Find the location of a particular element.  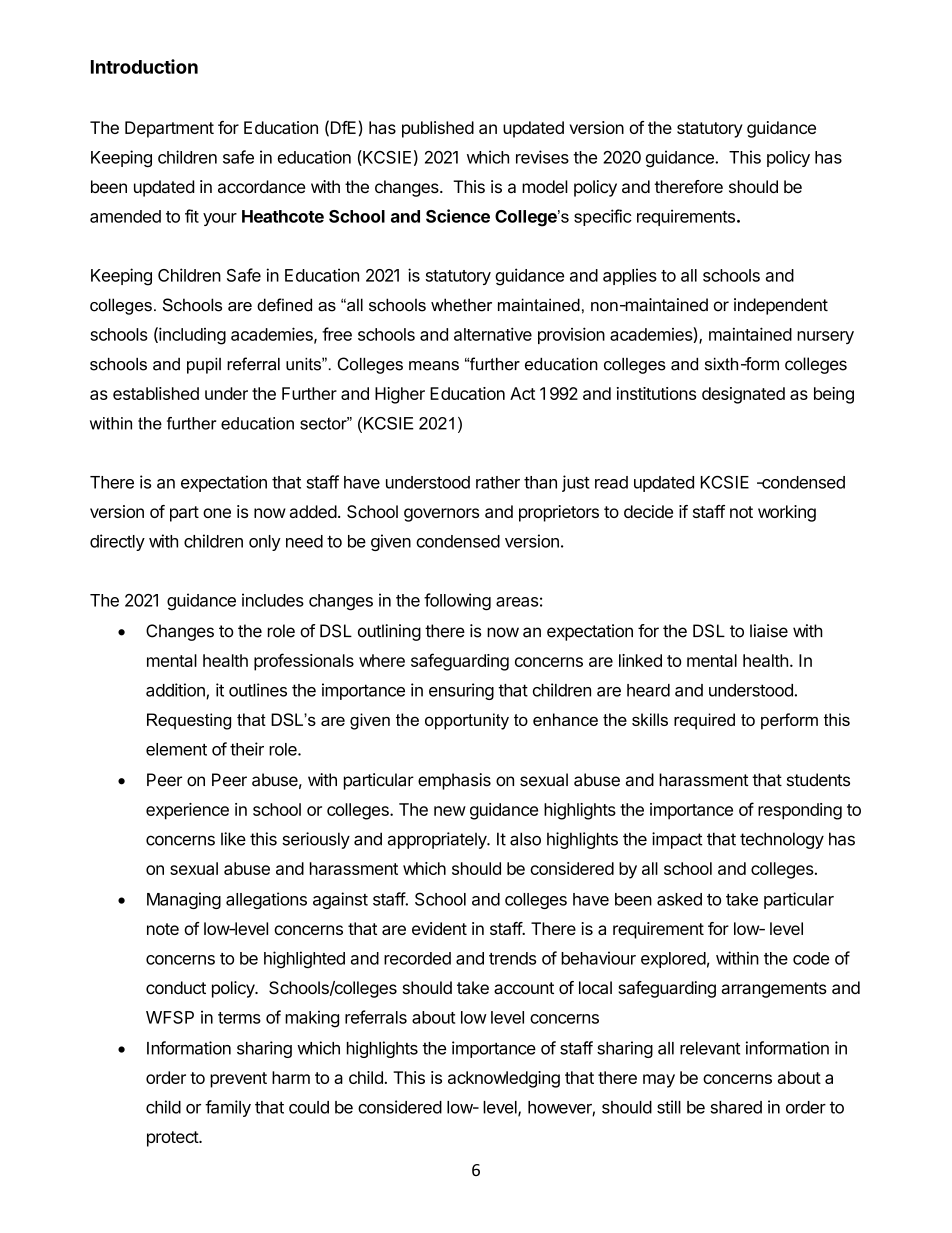

Introduction is located at coordinates (144, 66).
